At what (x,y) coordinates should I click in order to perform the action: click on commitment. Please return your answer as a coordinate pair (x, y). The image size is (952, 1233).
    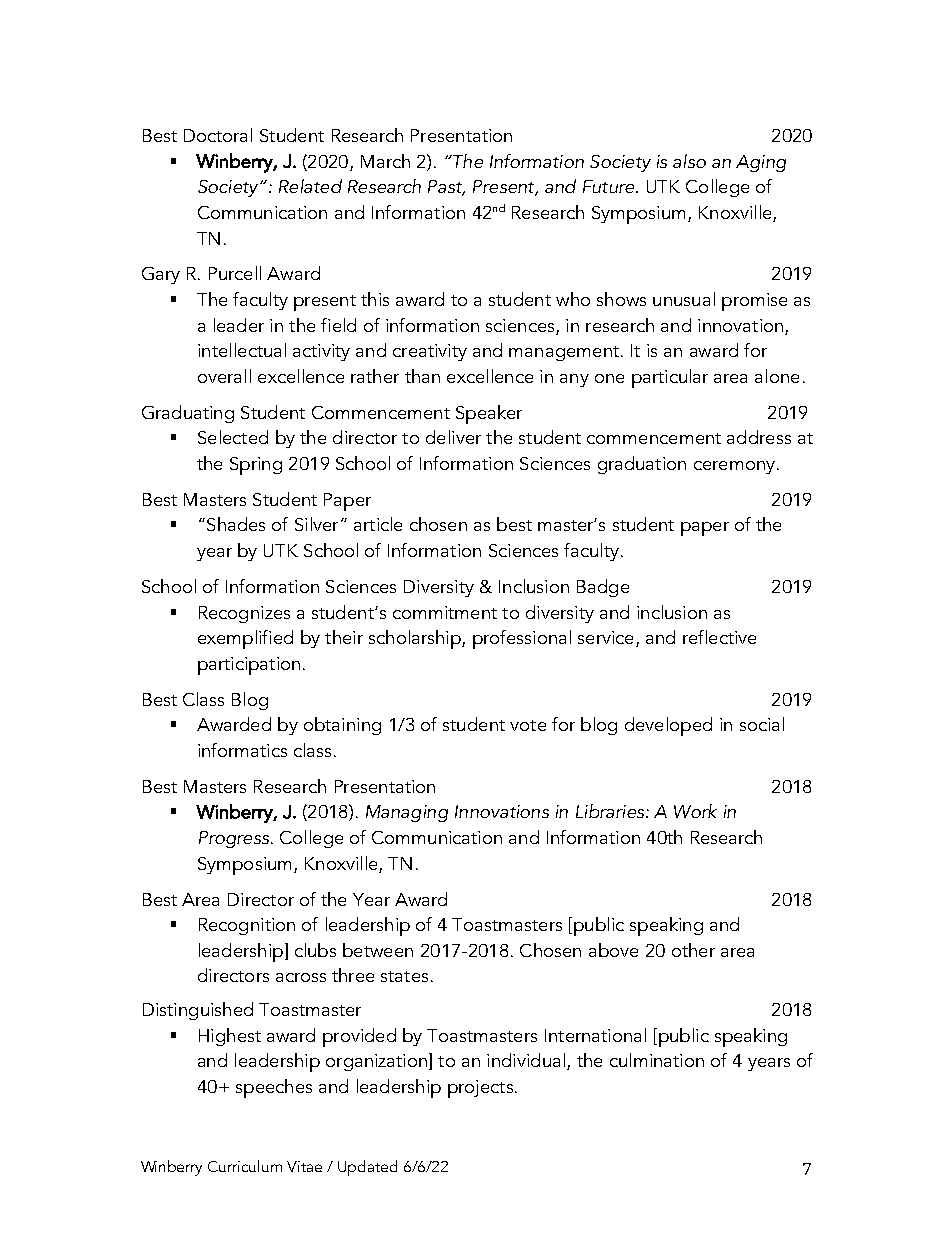
    Looking at the image, I should click on (445, 612).
